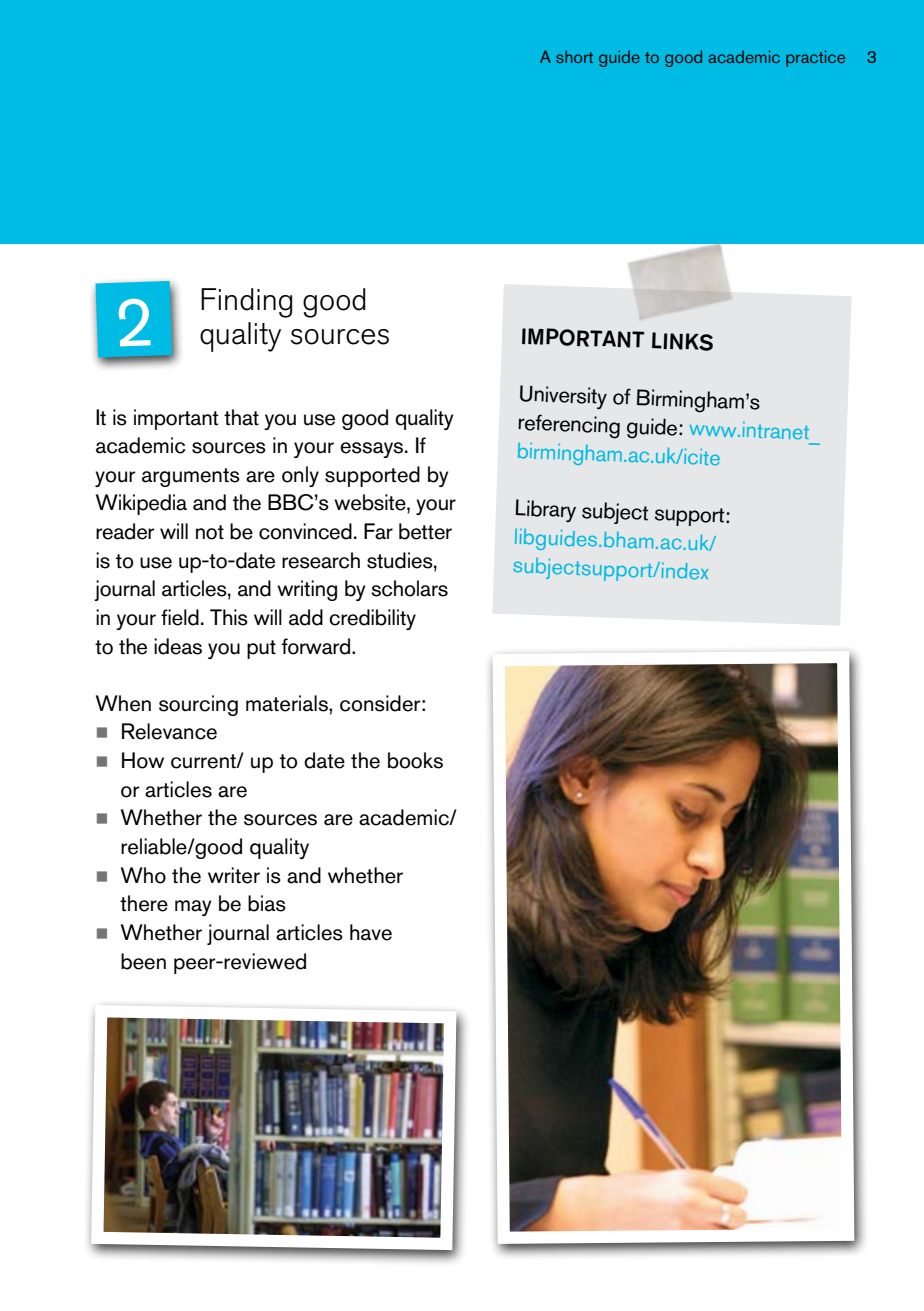 The height and width of the document is (1311, 924). I want to click on may, so click(193, 908).
